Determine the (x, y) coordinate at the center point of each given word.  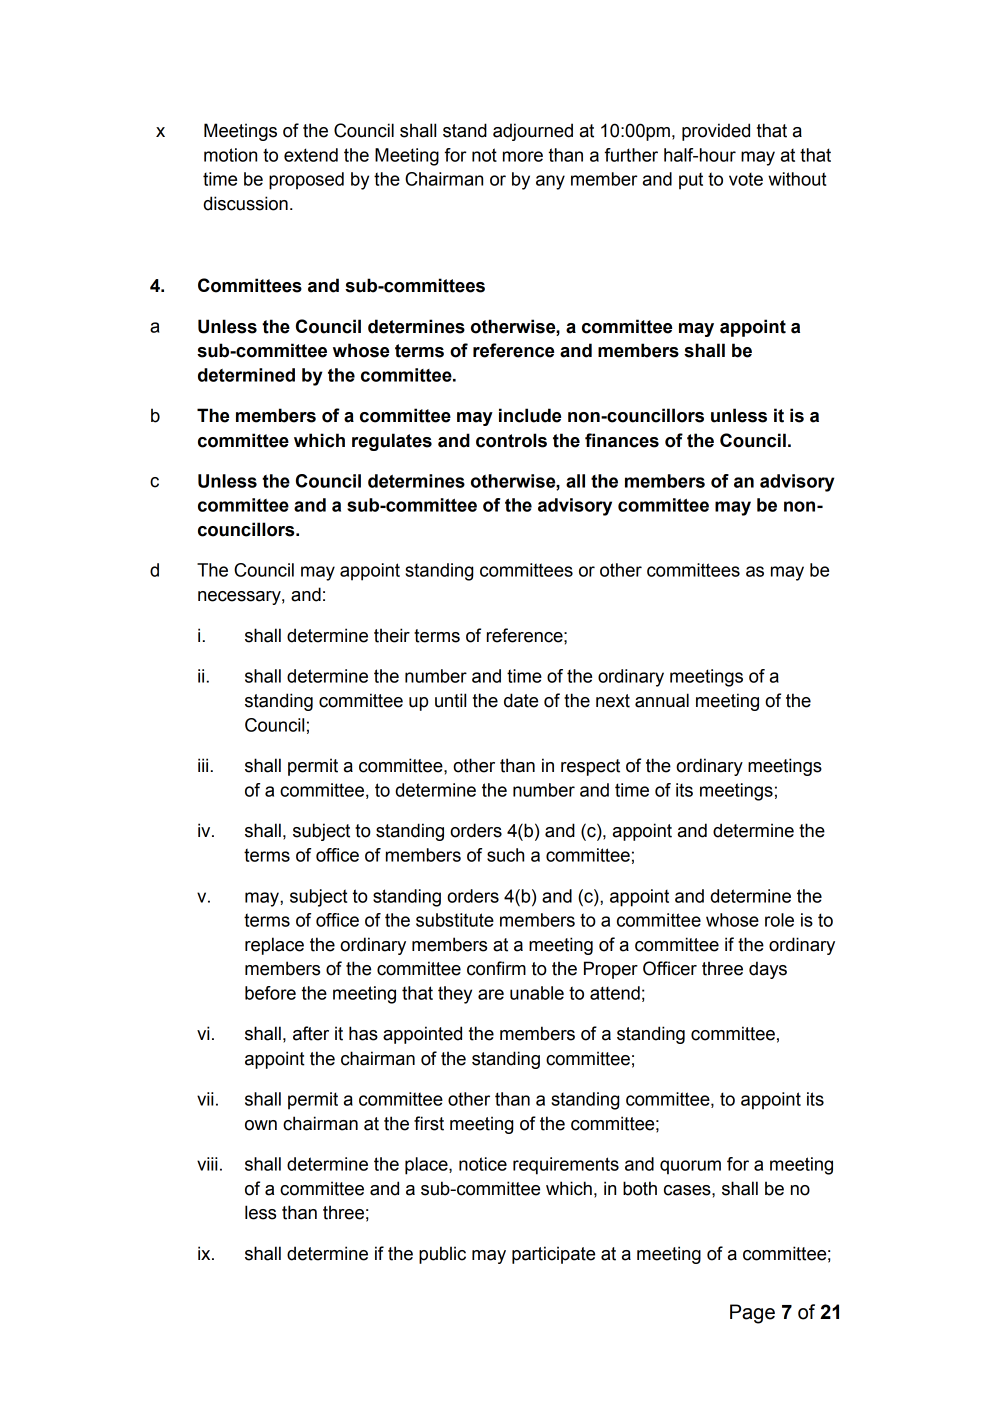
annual (662, 700)
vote (746, 179)
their (392, 635)
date (521, 700)
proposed (306, 181)
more (523, 156)
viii (207, 1164)
